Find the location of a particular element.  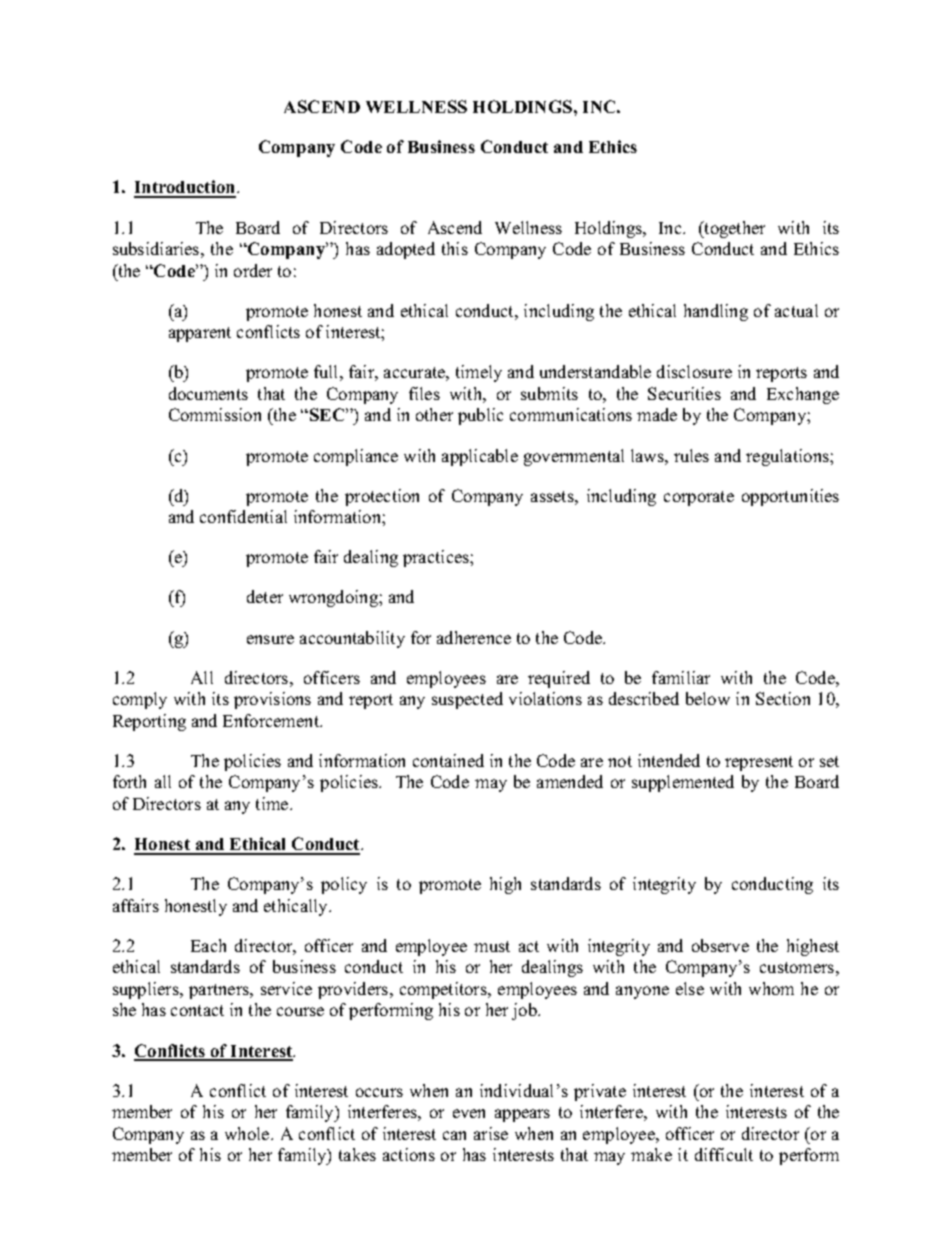

comply is located at coordinates (140, 700).
